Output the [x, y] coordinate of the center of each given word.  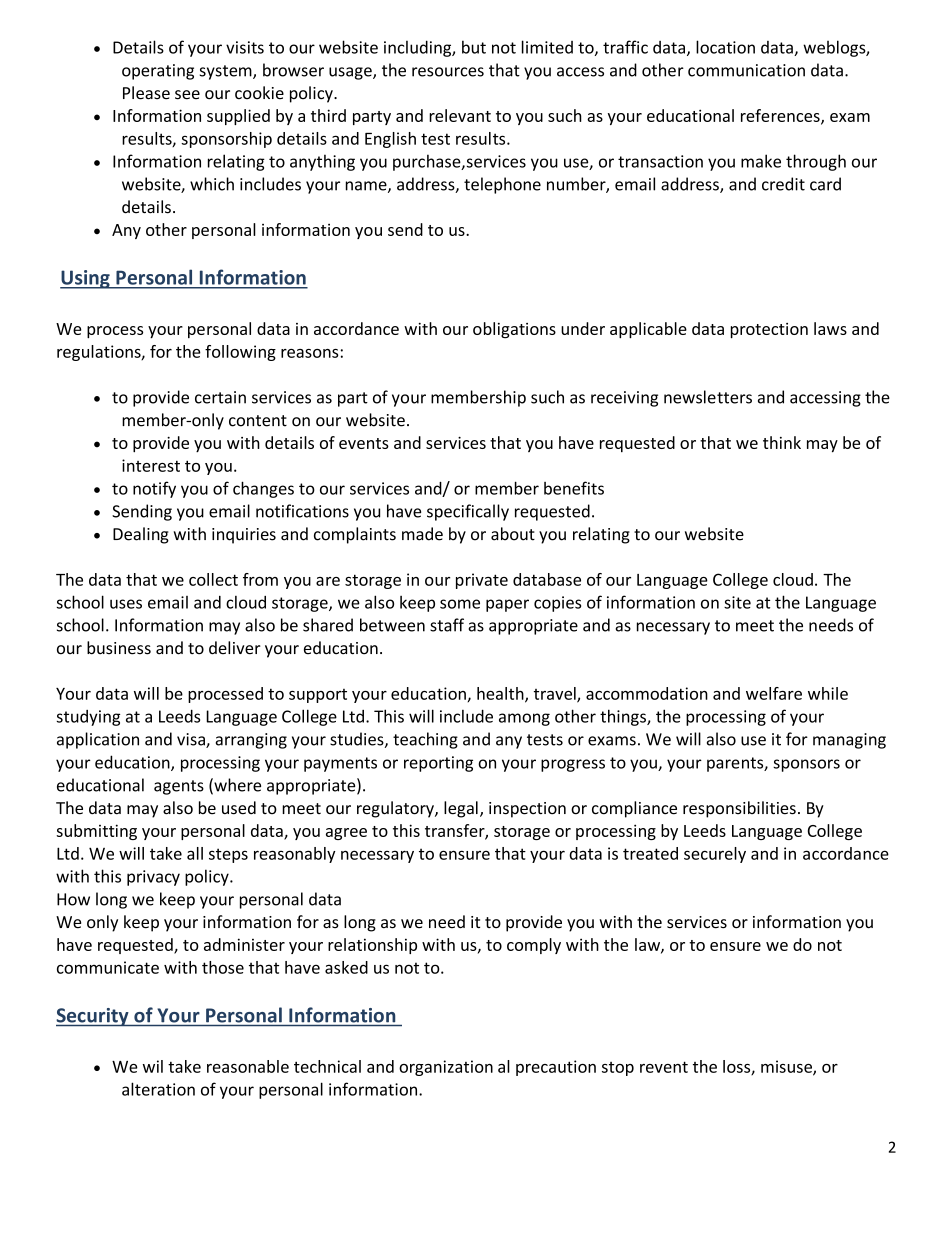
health [501, 694]
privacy [153, 878]
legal [461, 809]
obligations [514, 330]
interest [151, 465]
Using [86, 279]
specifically [468, 512]
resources [448, 72]
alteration [158, 1089]
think [782, 442]
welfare [774, 693]
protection [769, 331]
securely [715, 855]
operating [158, 72]
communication [746, 70]
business [119, 648]
